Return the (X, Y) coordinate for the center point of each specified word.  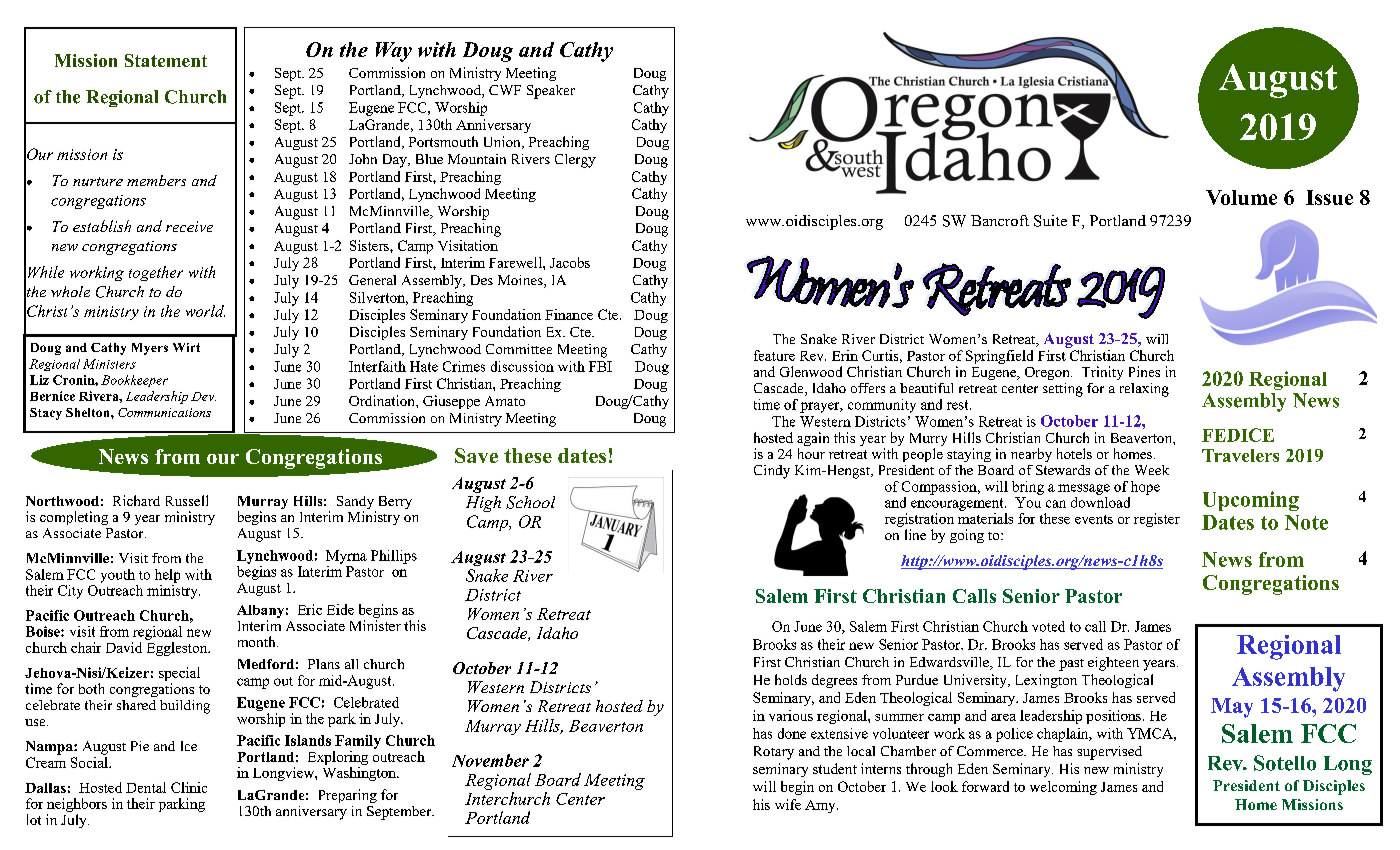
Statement (166, 60)
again (813, 440)
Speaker (551, 92)
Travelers (1240, 455)
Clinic (189, 787)
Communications (164, 412)
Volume (1241, 197)
